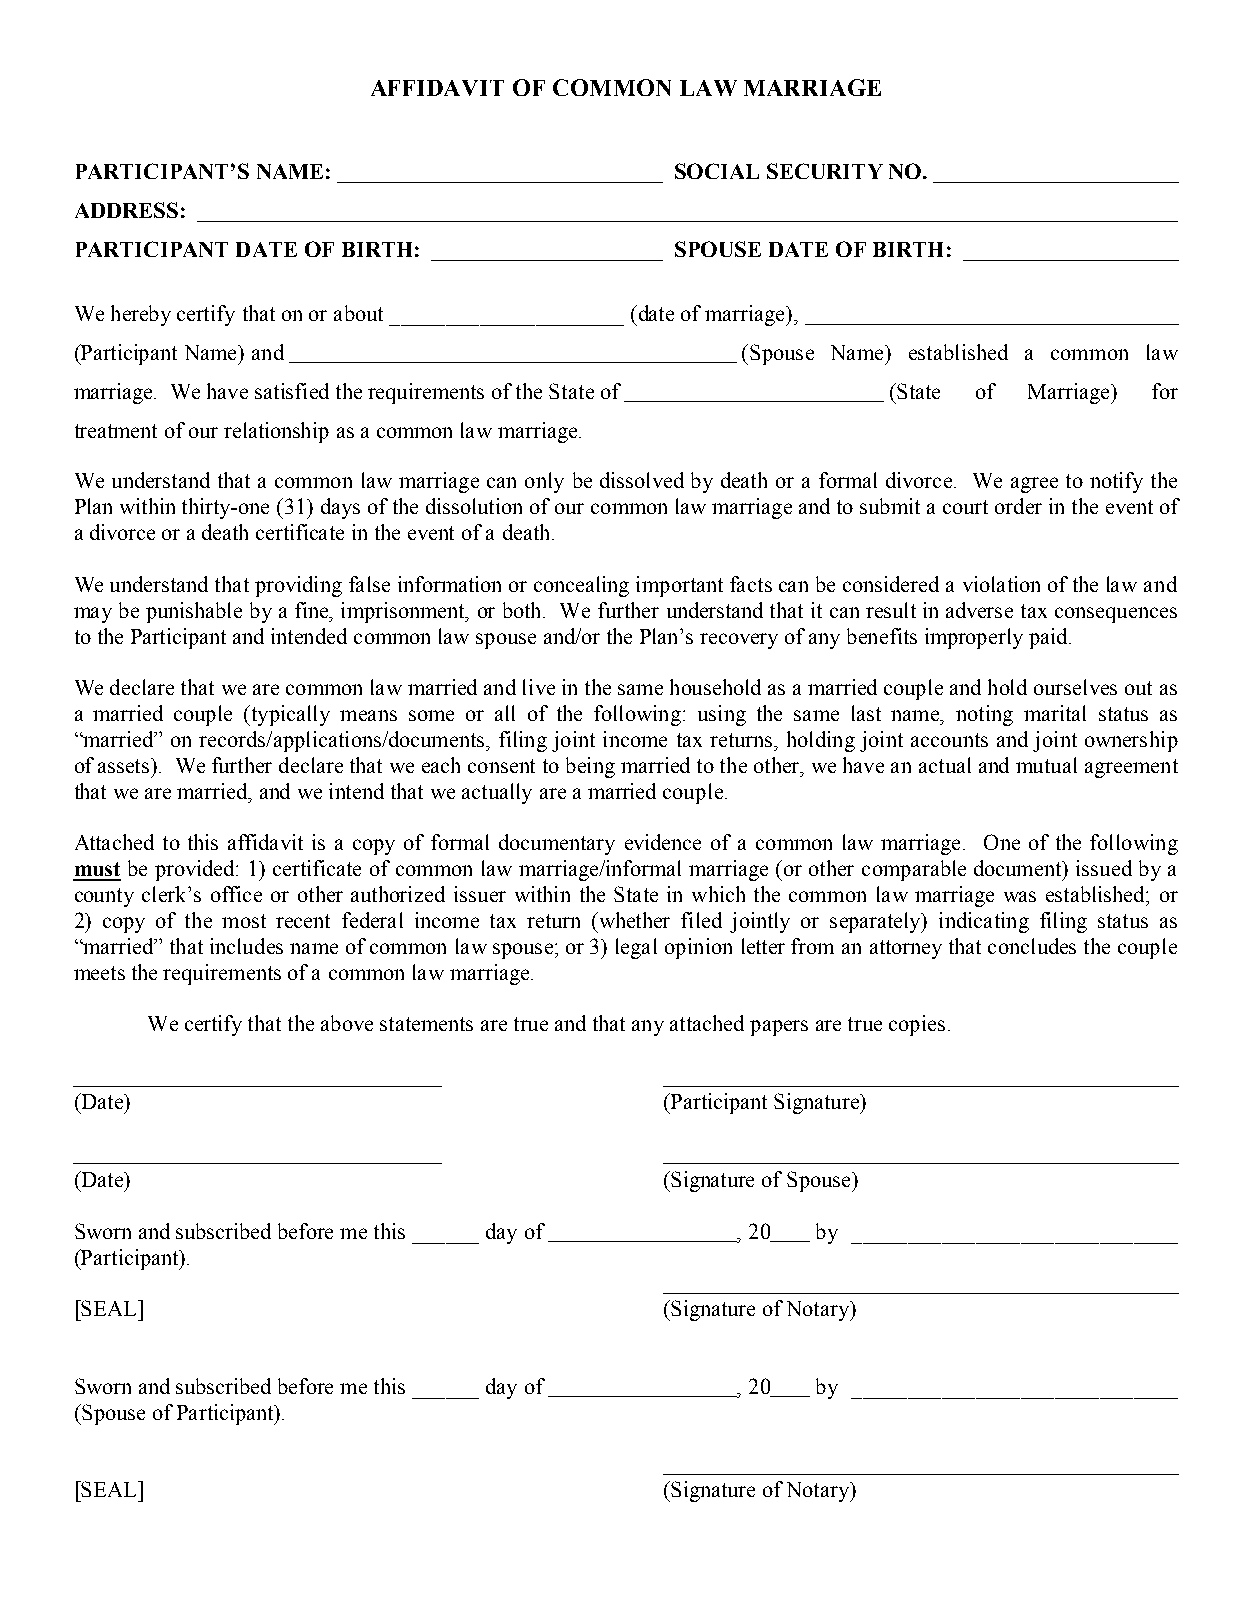 The image size is (1252, 1620). Describe the element at coordinates (636, 948) in the image. I see `legal` at that location.
